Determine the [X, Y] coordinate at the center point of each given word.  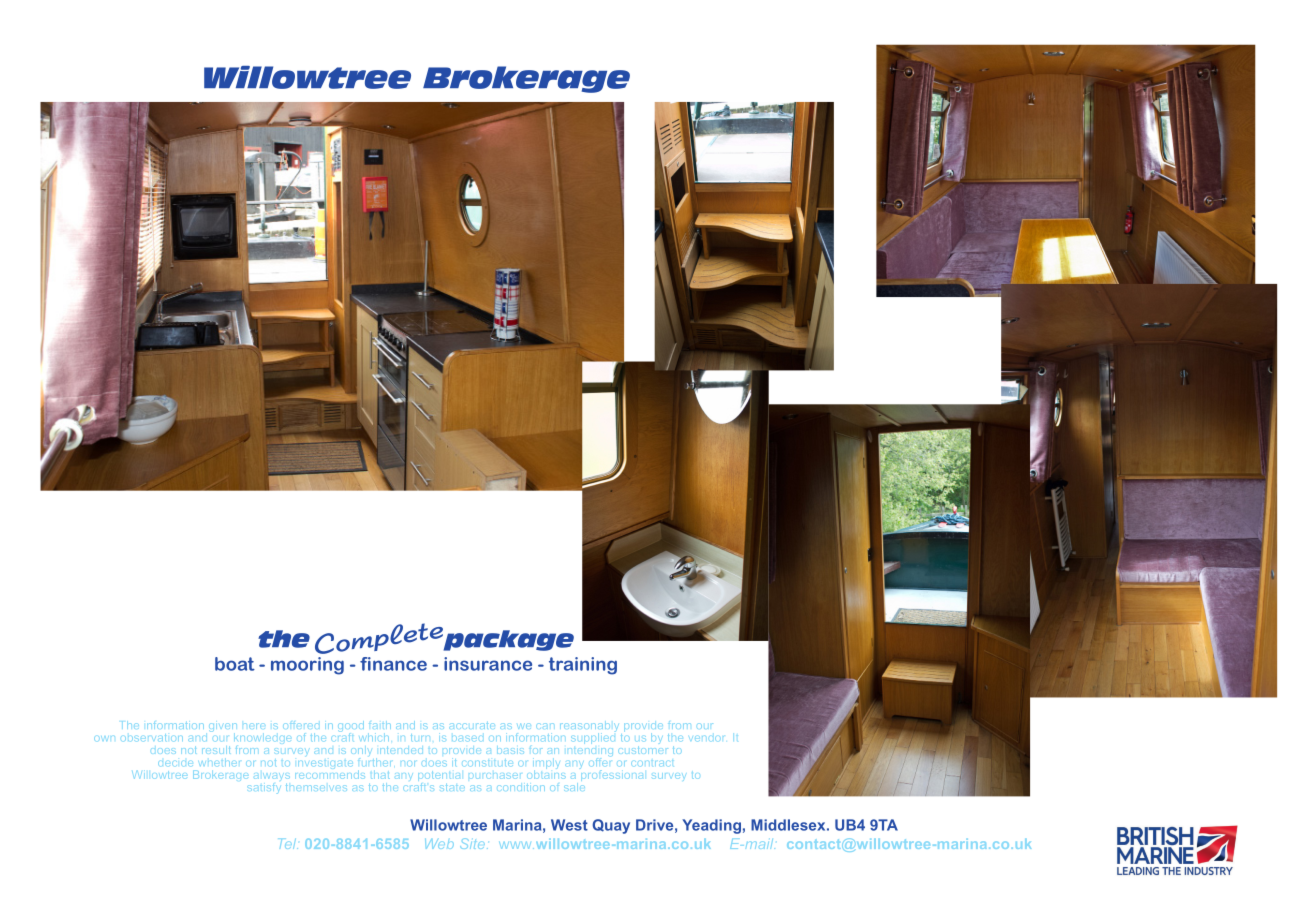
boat [235, 664]
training [583, 666]
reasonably [589, 727]
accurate [472, 726]
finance [393, 664]
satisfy [265, 789]
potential [439, 777]
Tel [289, 844]
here [253, 726]
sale [573, 785]
